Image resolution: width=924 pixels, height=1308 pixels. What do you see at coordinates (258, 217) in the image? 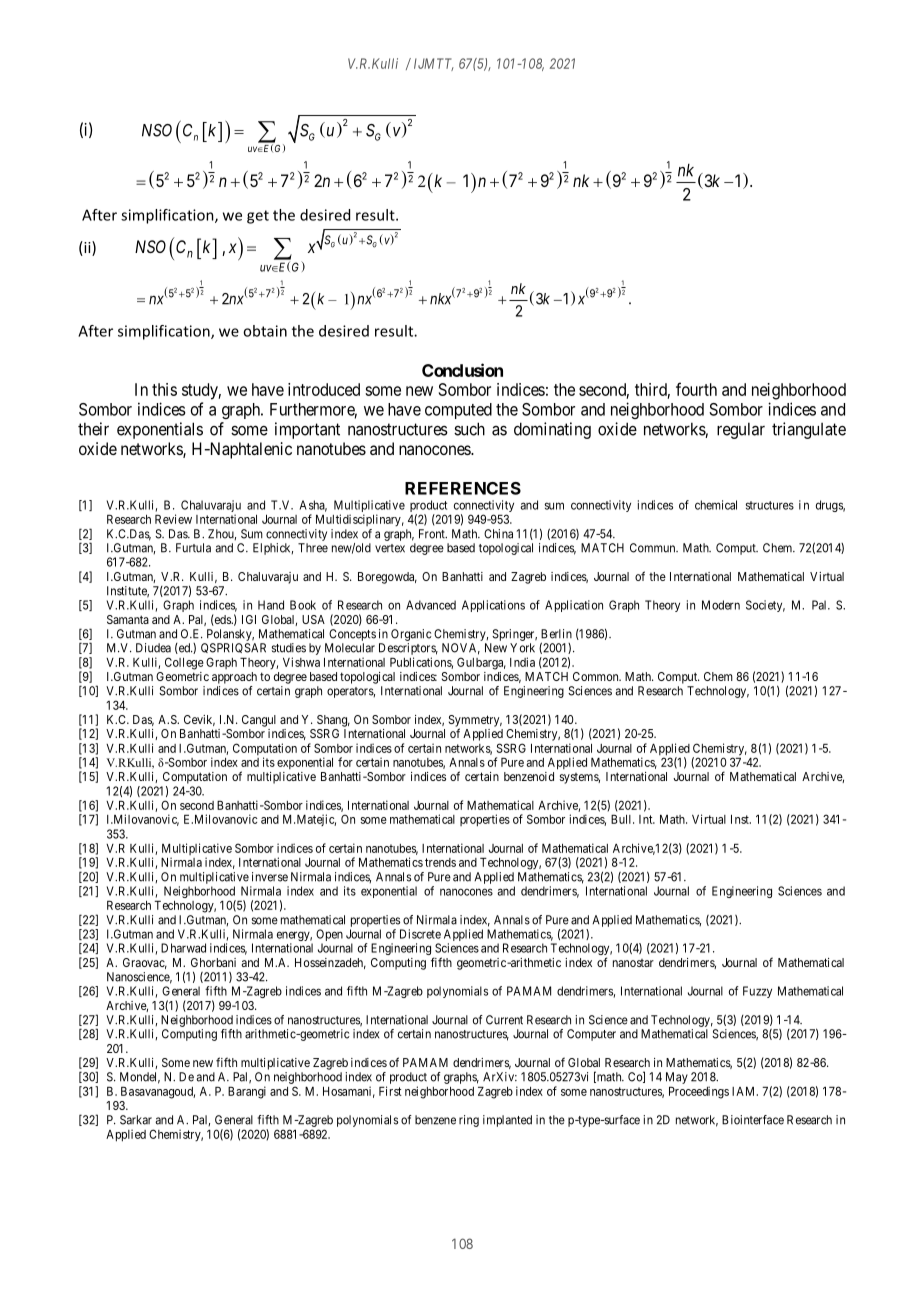
I see `get` at bounding box center [258, 217].
